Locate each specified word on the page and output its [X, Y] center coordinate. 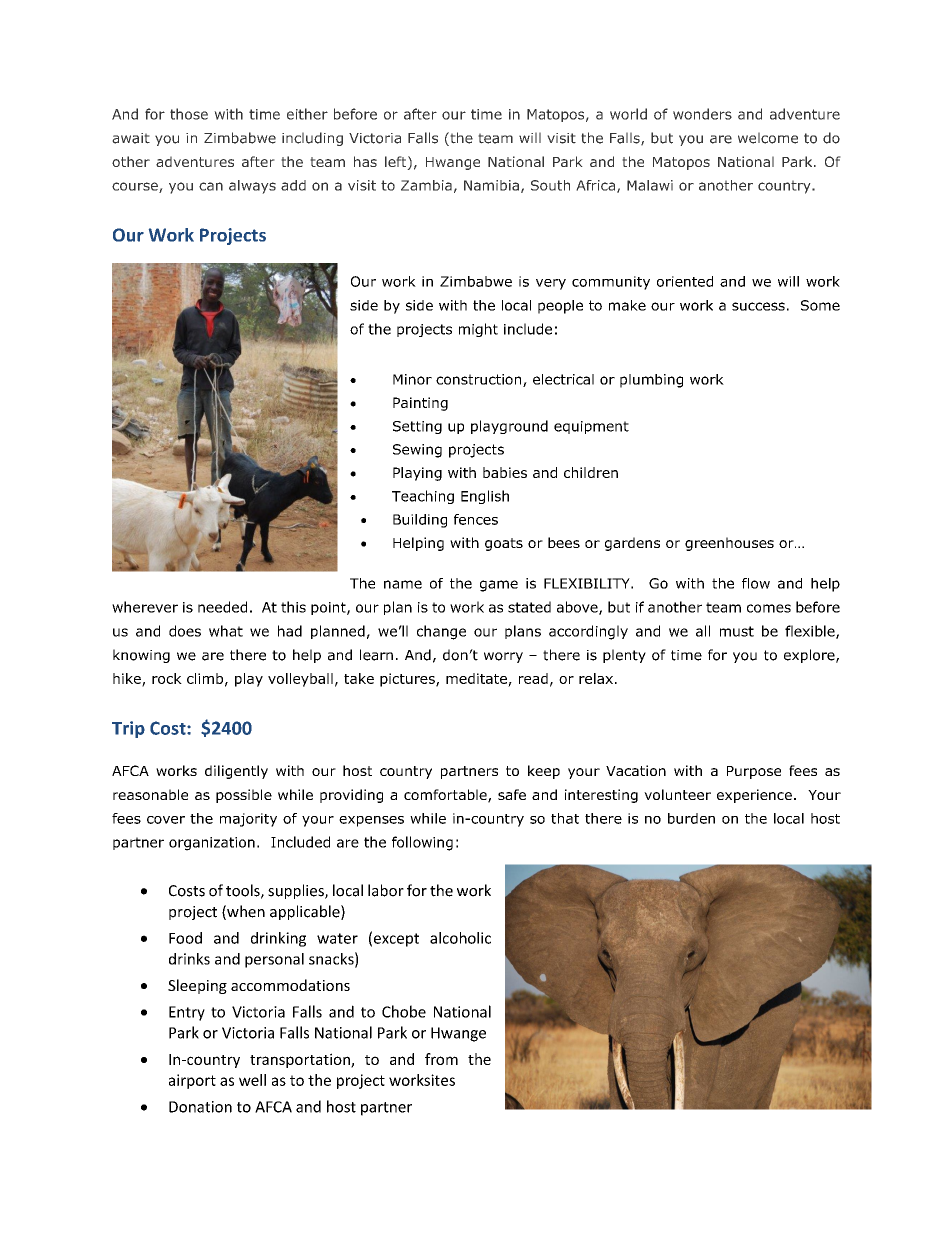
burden [691, 818]
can [211, 186]
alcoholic [460, 938]
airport [192, 1081]
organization [212, 844]
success [758, 306]
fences [476, 519]
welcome [768, 138]
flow [756, 583]
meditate [476, 678]
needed [222, 607]
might [478, 330]
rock [167, 678]
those [189, 114]
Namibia [491, 185]
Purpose [754, 772]
